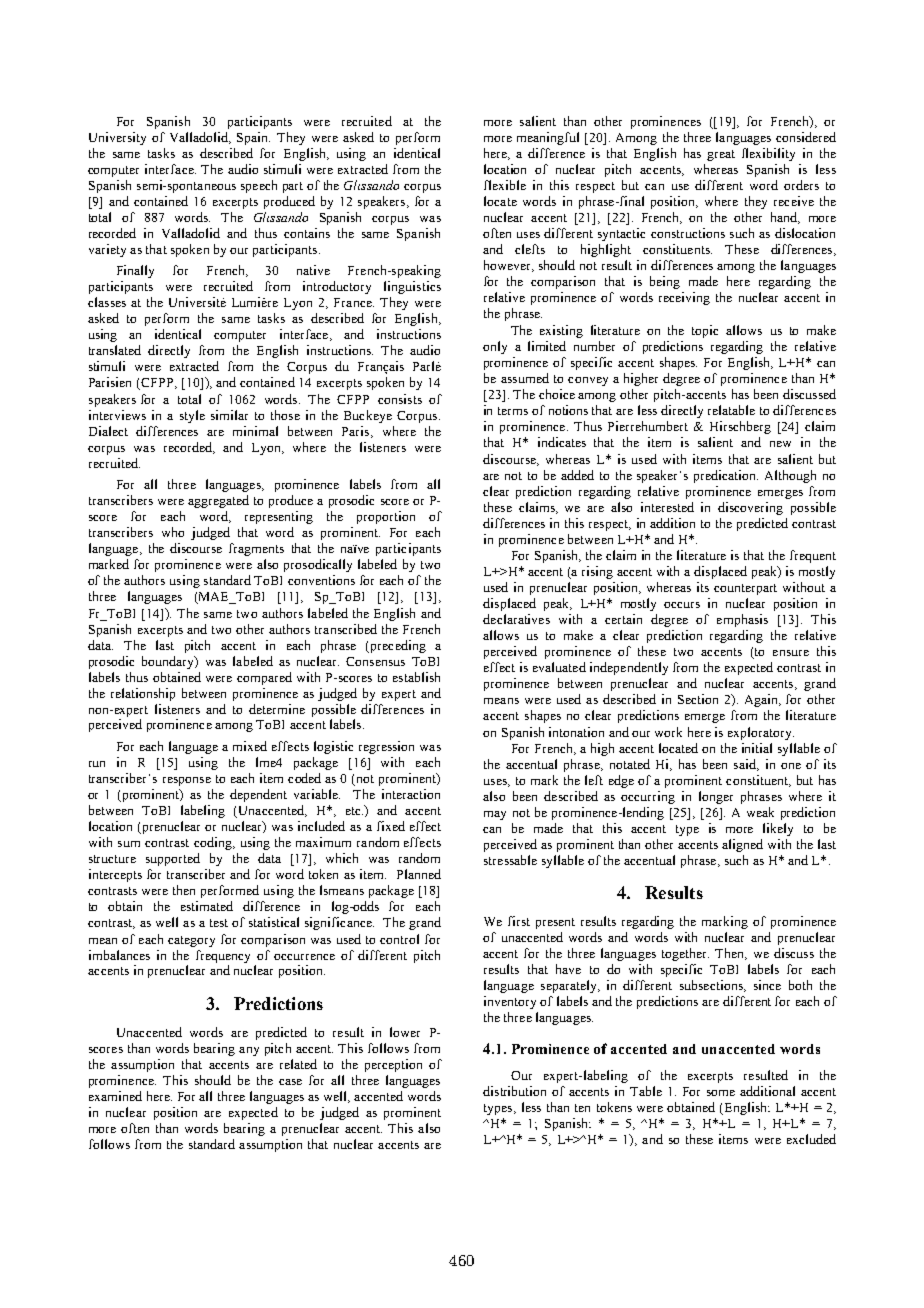  Describe the element at coordinates (742, 620) in the screenshot. I see `emphasis` at that location.
